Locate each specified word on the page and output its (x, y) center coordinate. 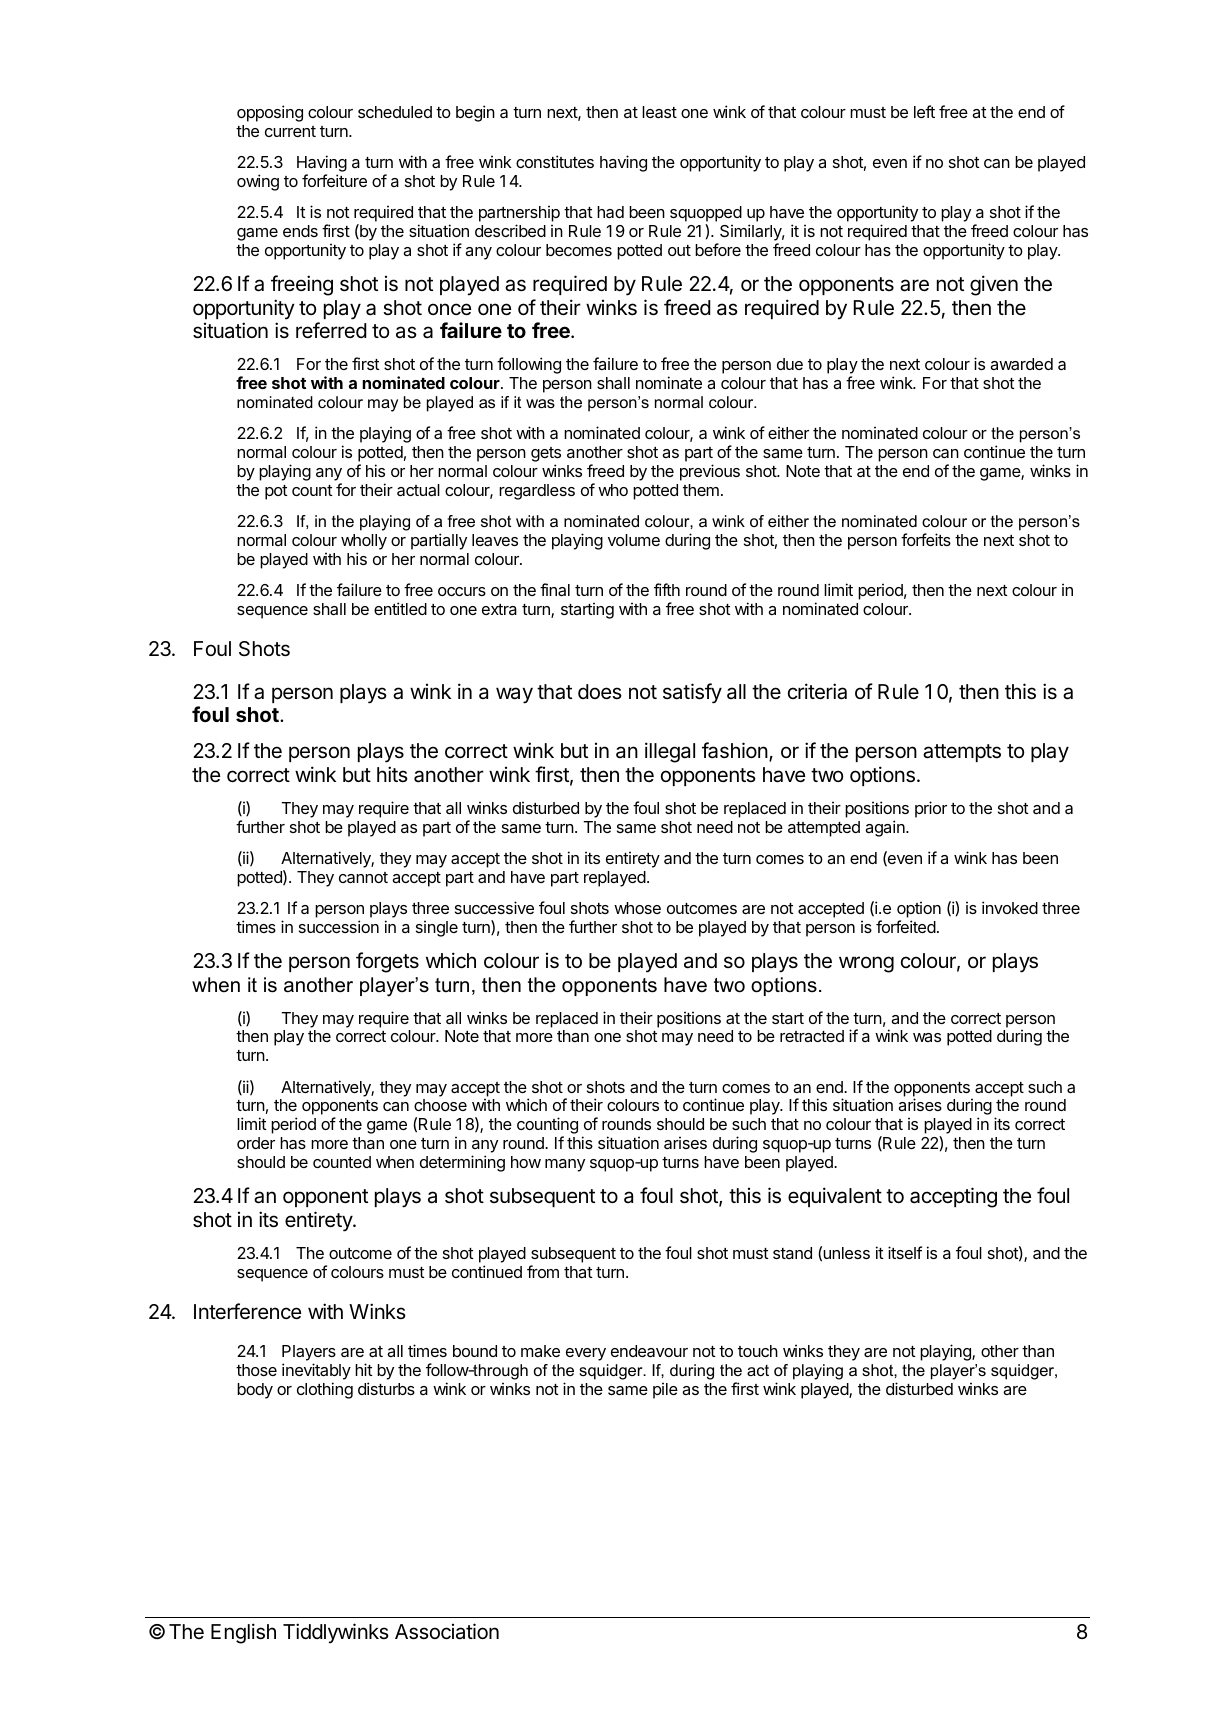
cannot (363, 877)
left (924, 111)
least (659, 112)
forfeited (906, 926)
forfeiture (334, 180)
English (243, 1633)
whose (637, 908)
